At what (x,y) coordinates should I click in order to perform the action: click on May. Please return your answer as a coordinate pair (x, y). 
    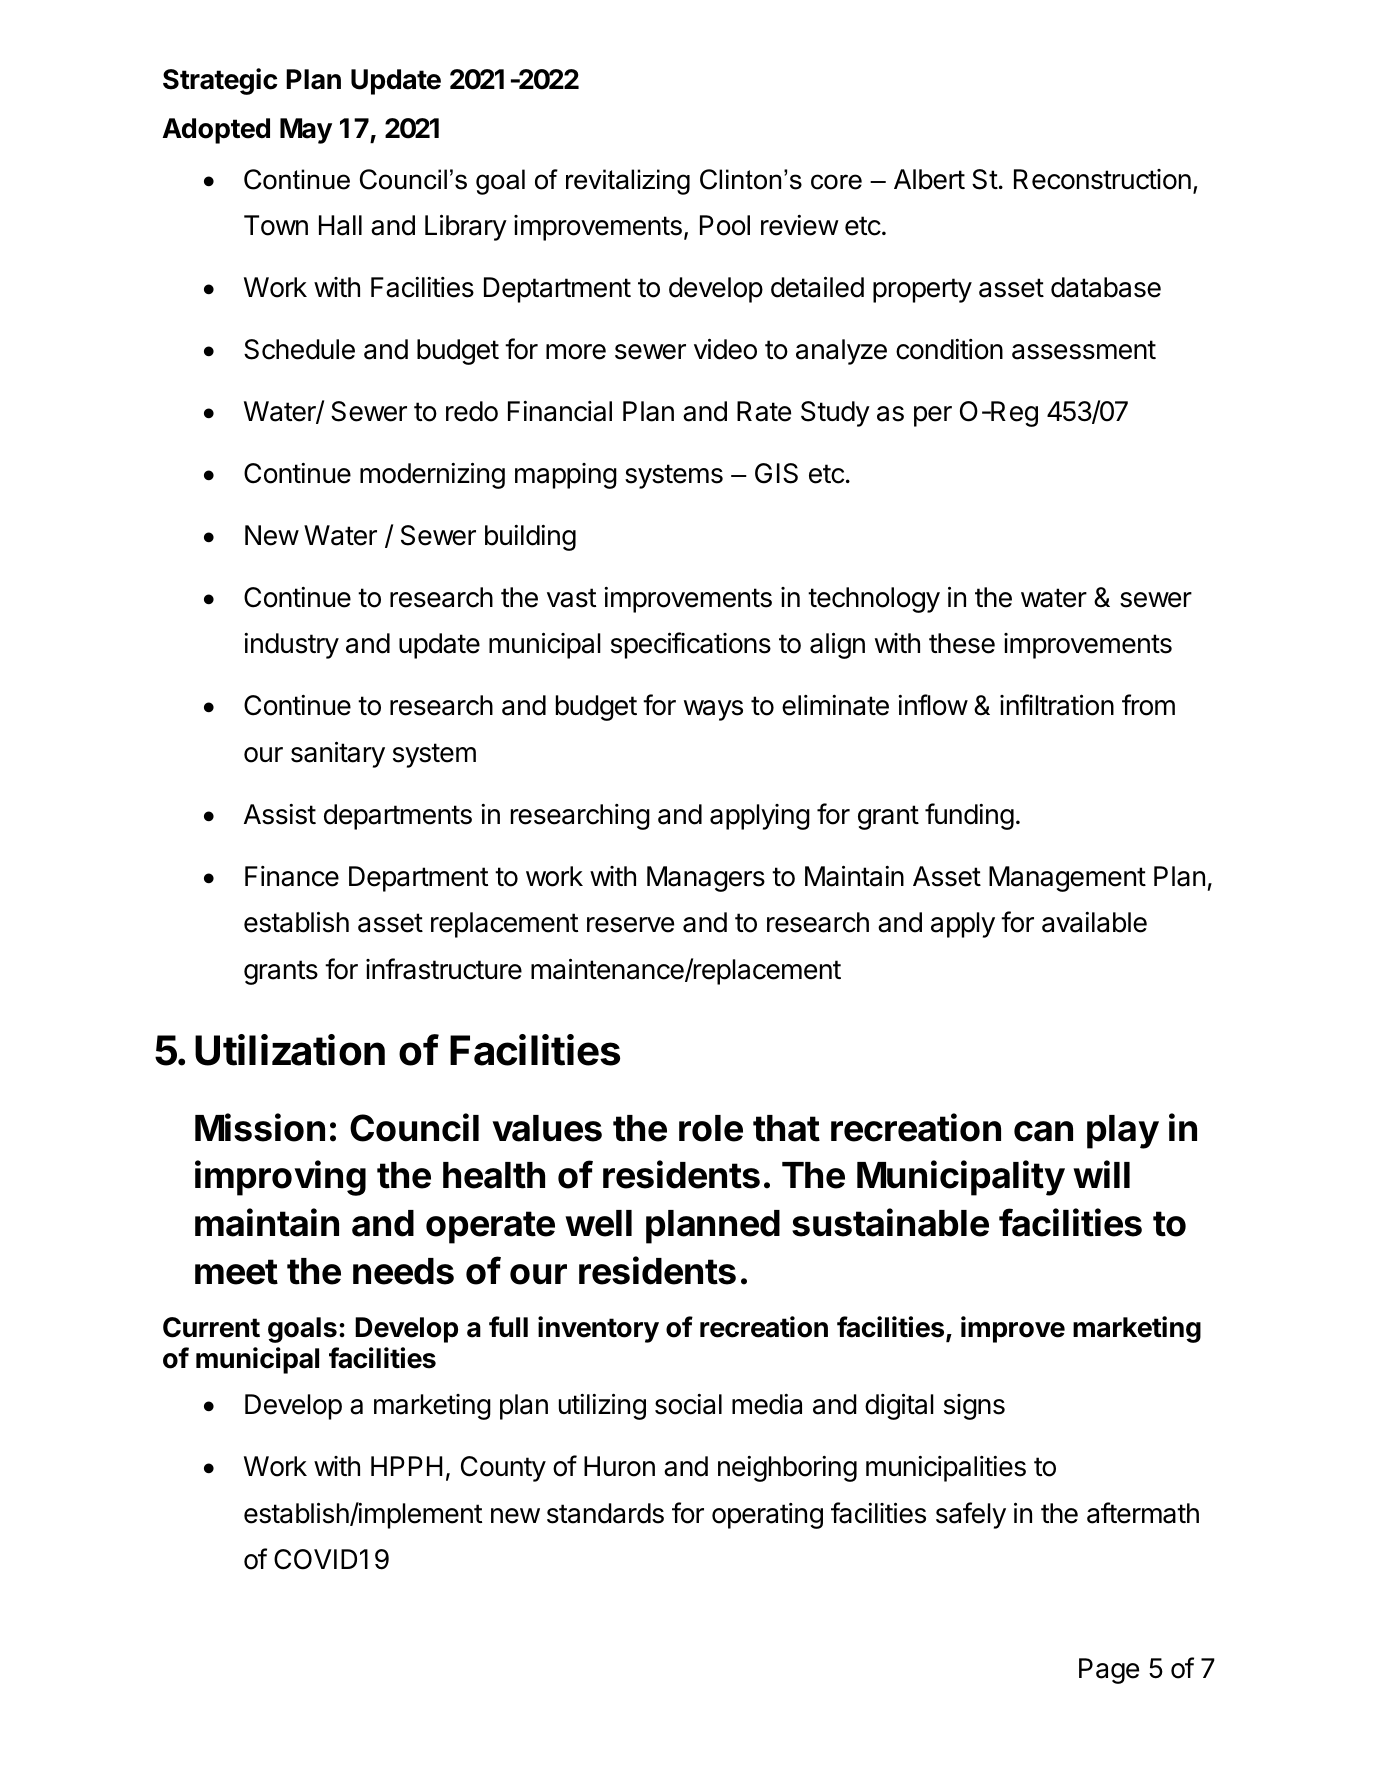
    Looking at the image, I should click on (306, 131).
